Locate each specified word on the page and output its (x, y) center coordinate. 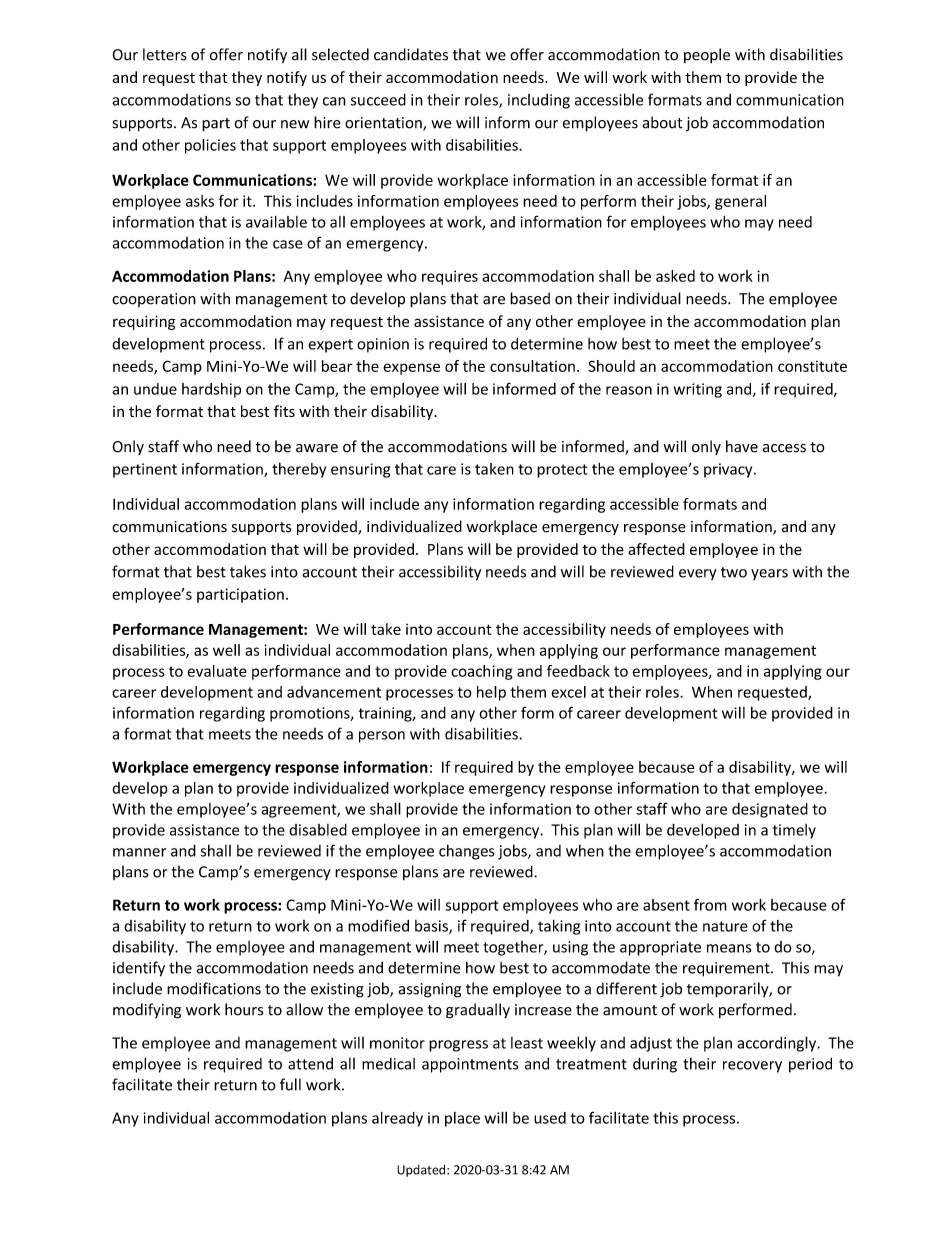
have (742, 446)
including (539, 101)
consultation (532, 366)
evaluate (217, 671)
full (290, 1084)
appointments (470, 1065)
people (707, 55)
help (491, 693)
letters (165, 54)
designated (770, 810)
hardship (211, 390)
